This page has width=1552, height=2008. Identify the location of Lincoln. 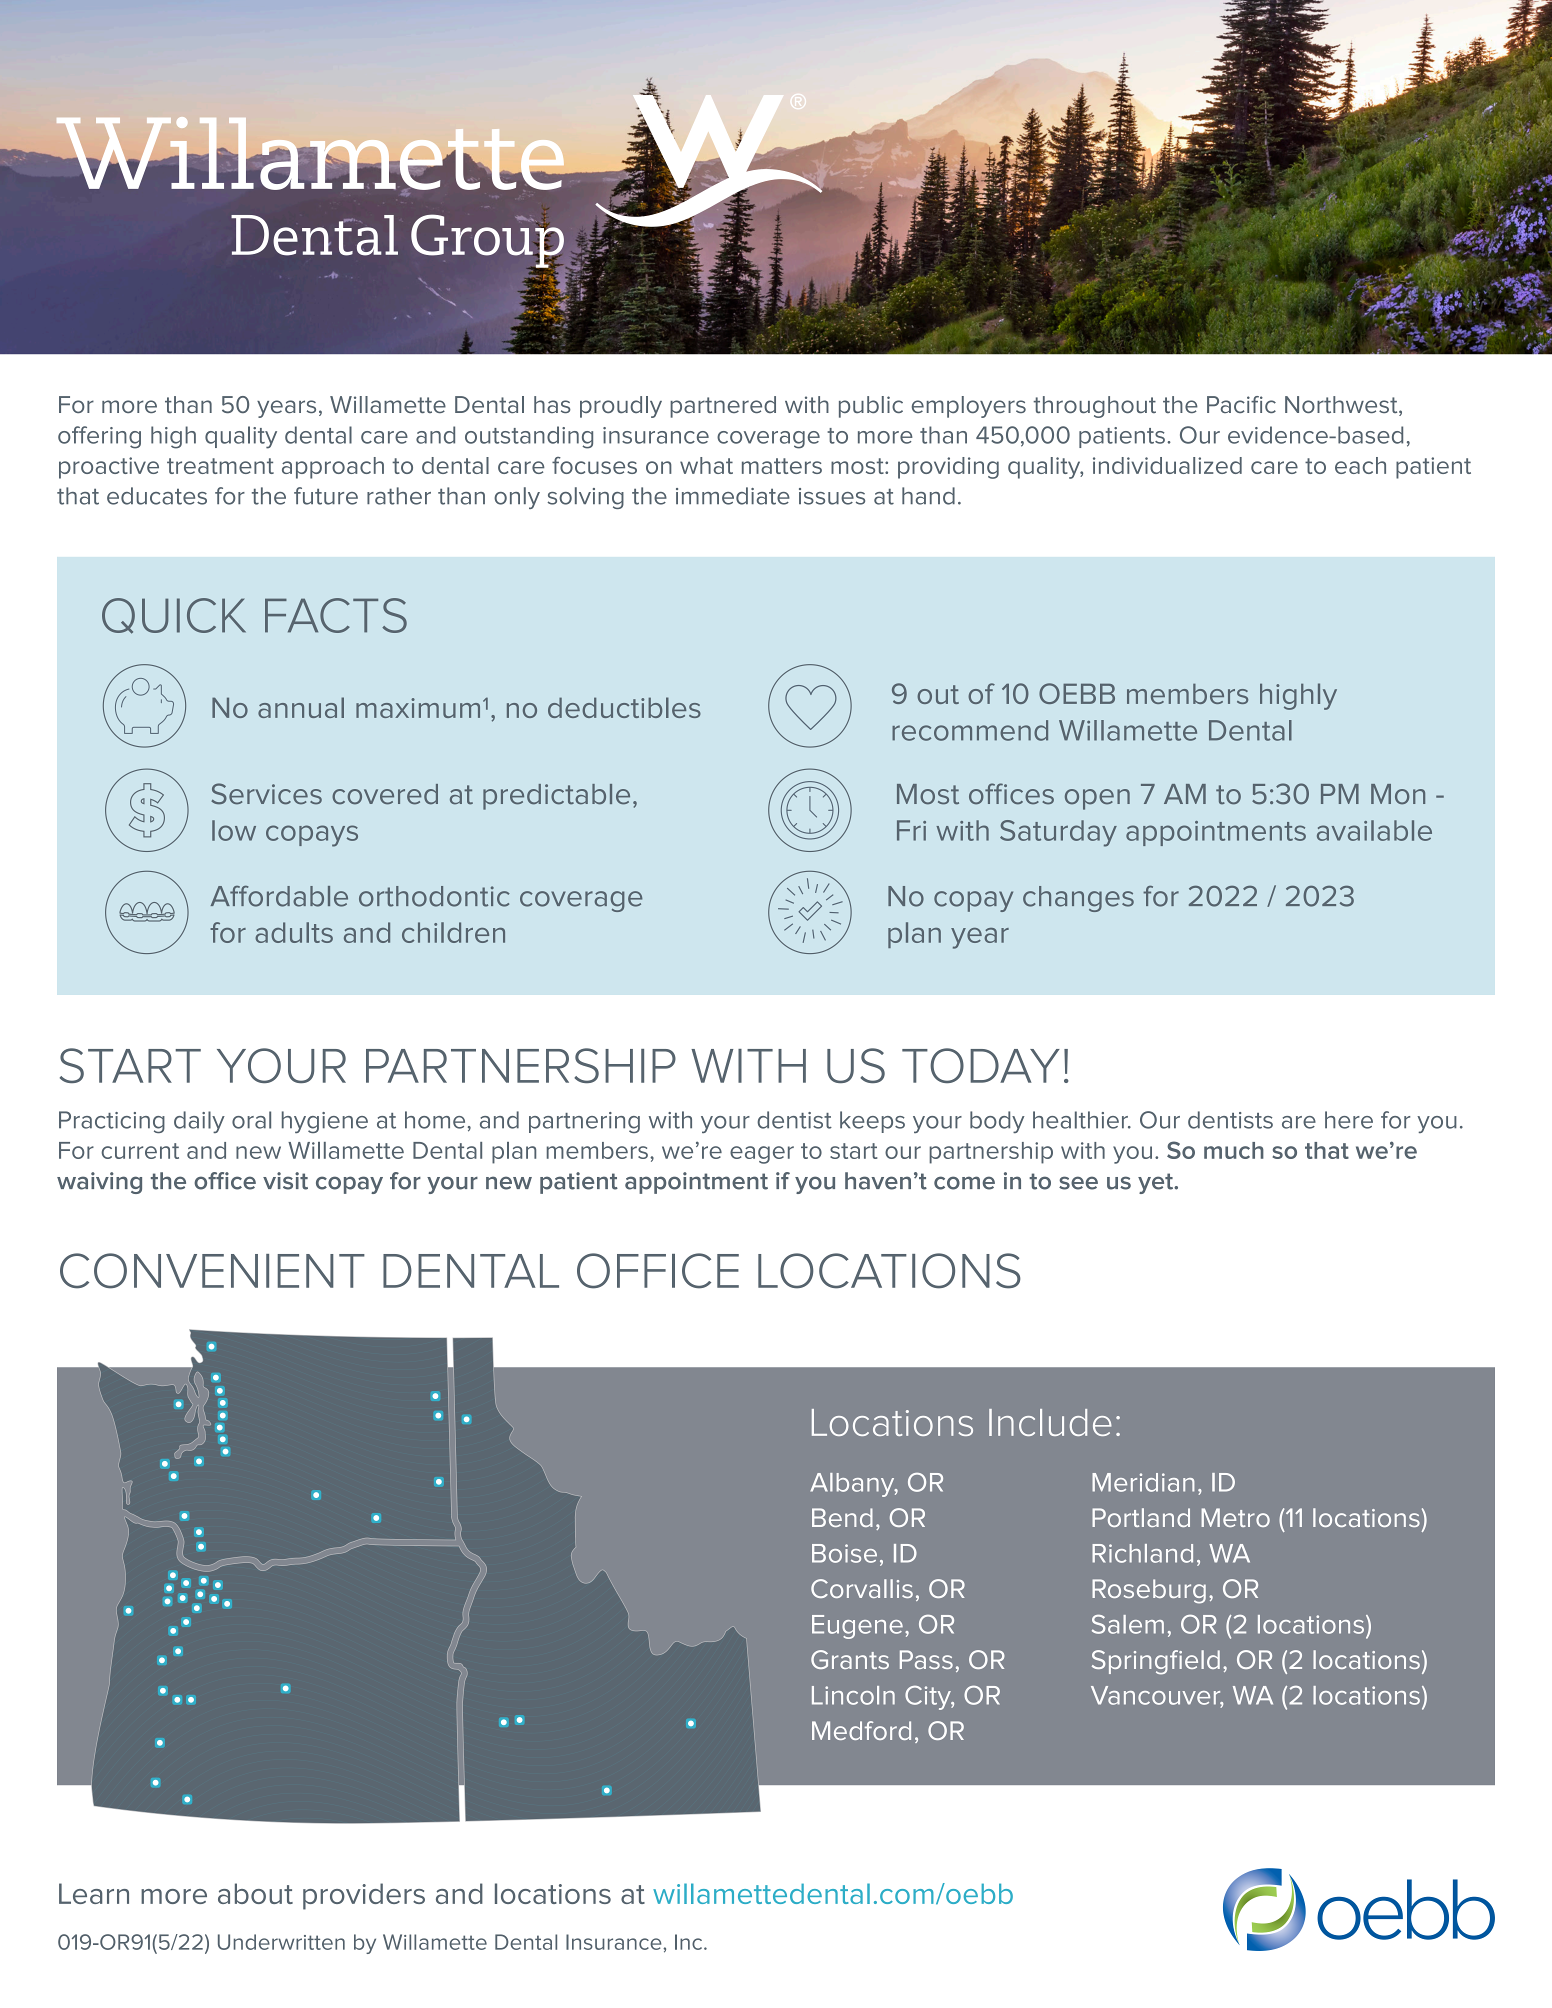
(853, 1695).
